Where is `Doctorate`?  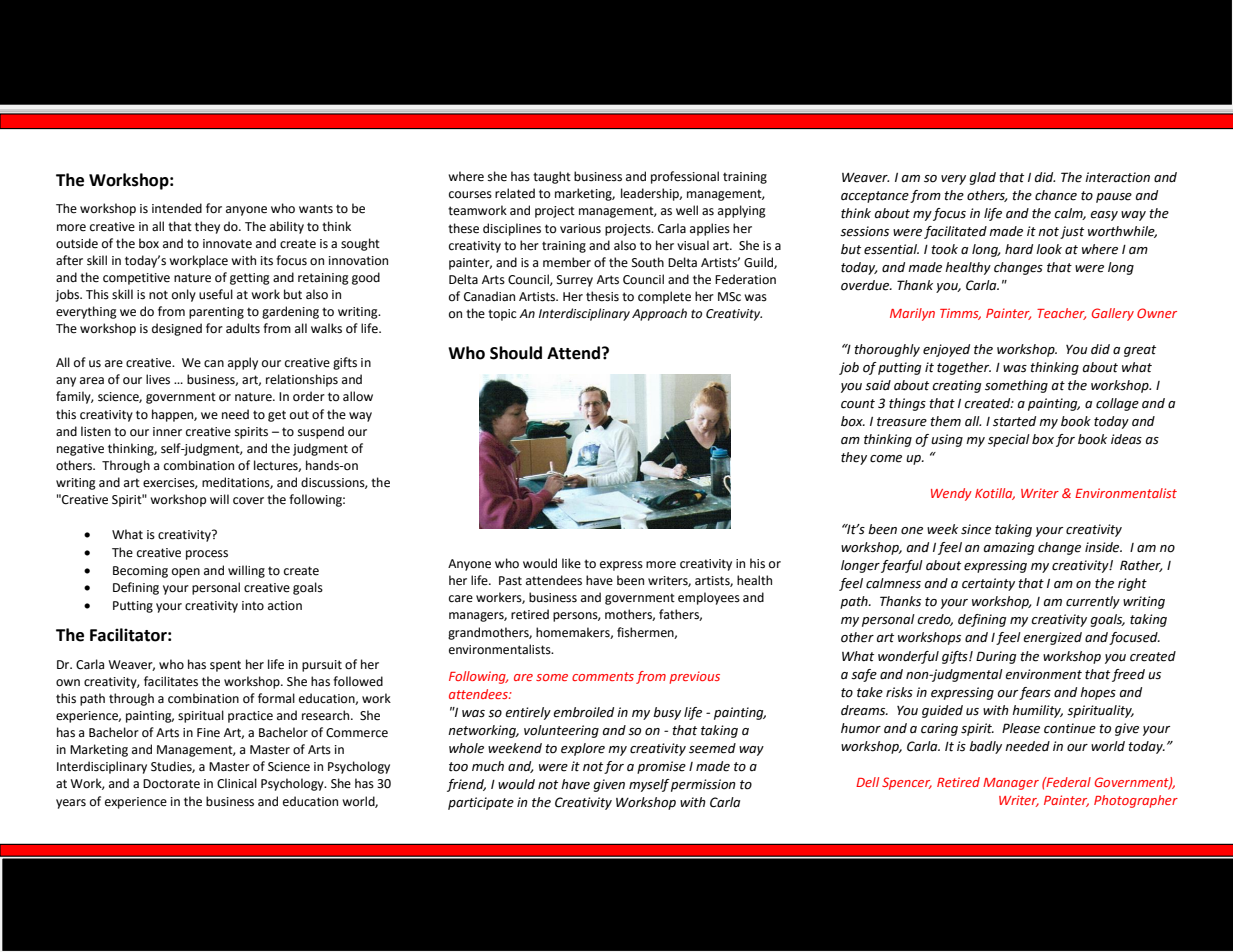 Doctorate is located at coordinates (171, 784).
